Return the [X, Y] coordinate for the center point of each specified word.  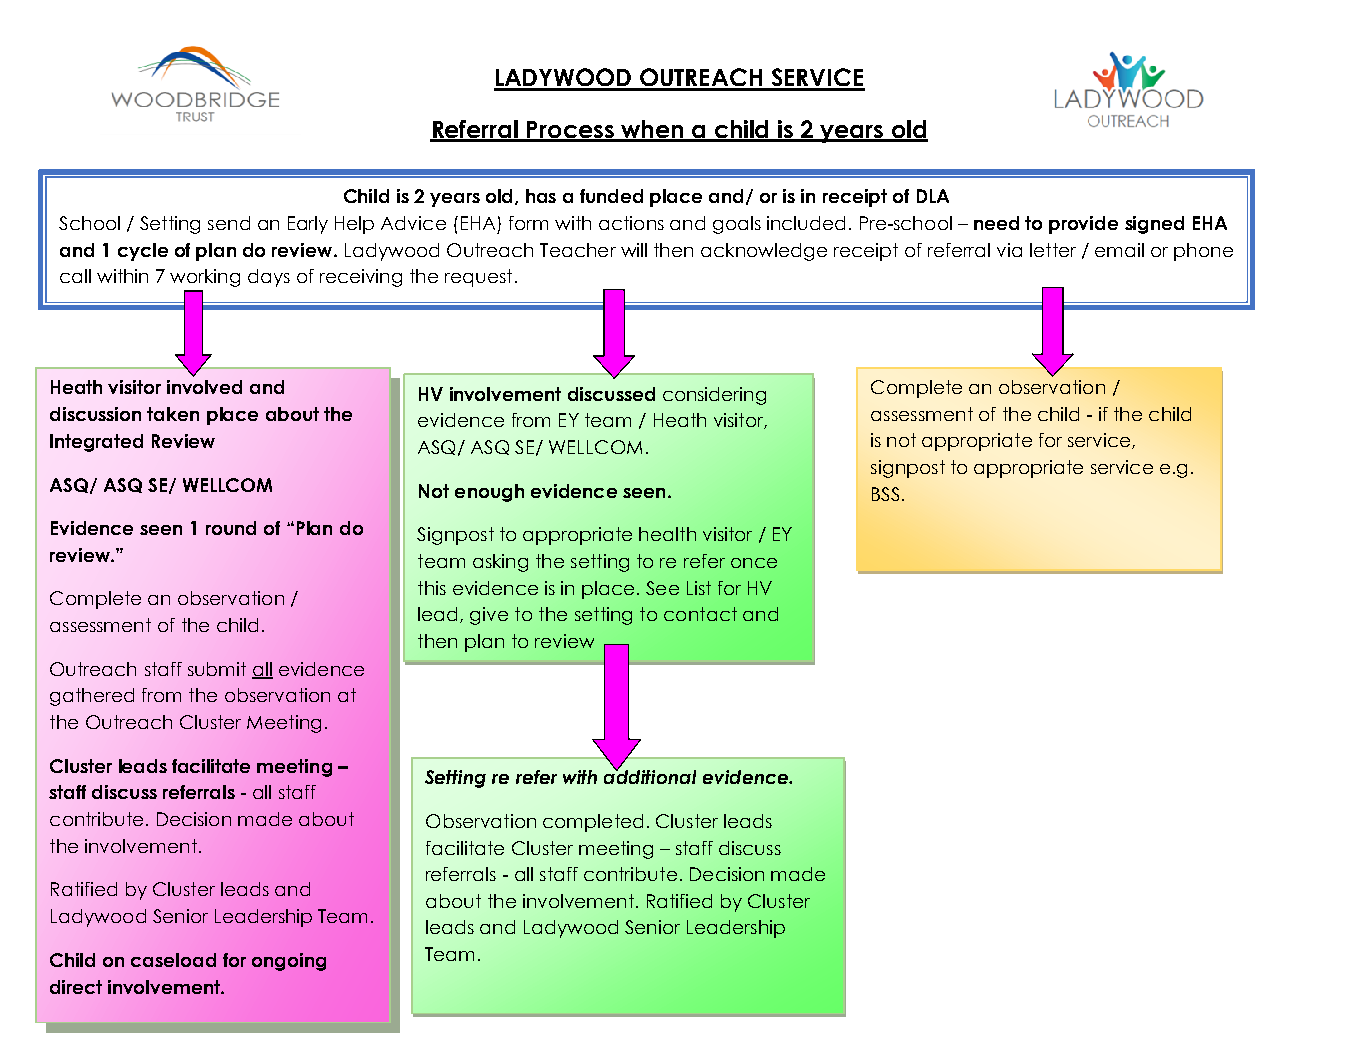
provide [1083, 225]
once [754, 563]
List [699, 588]
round [231, 528]
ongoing [289, 962]
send [229, 223]
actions [631, 223]
